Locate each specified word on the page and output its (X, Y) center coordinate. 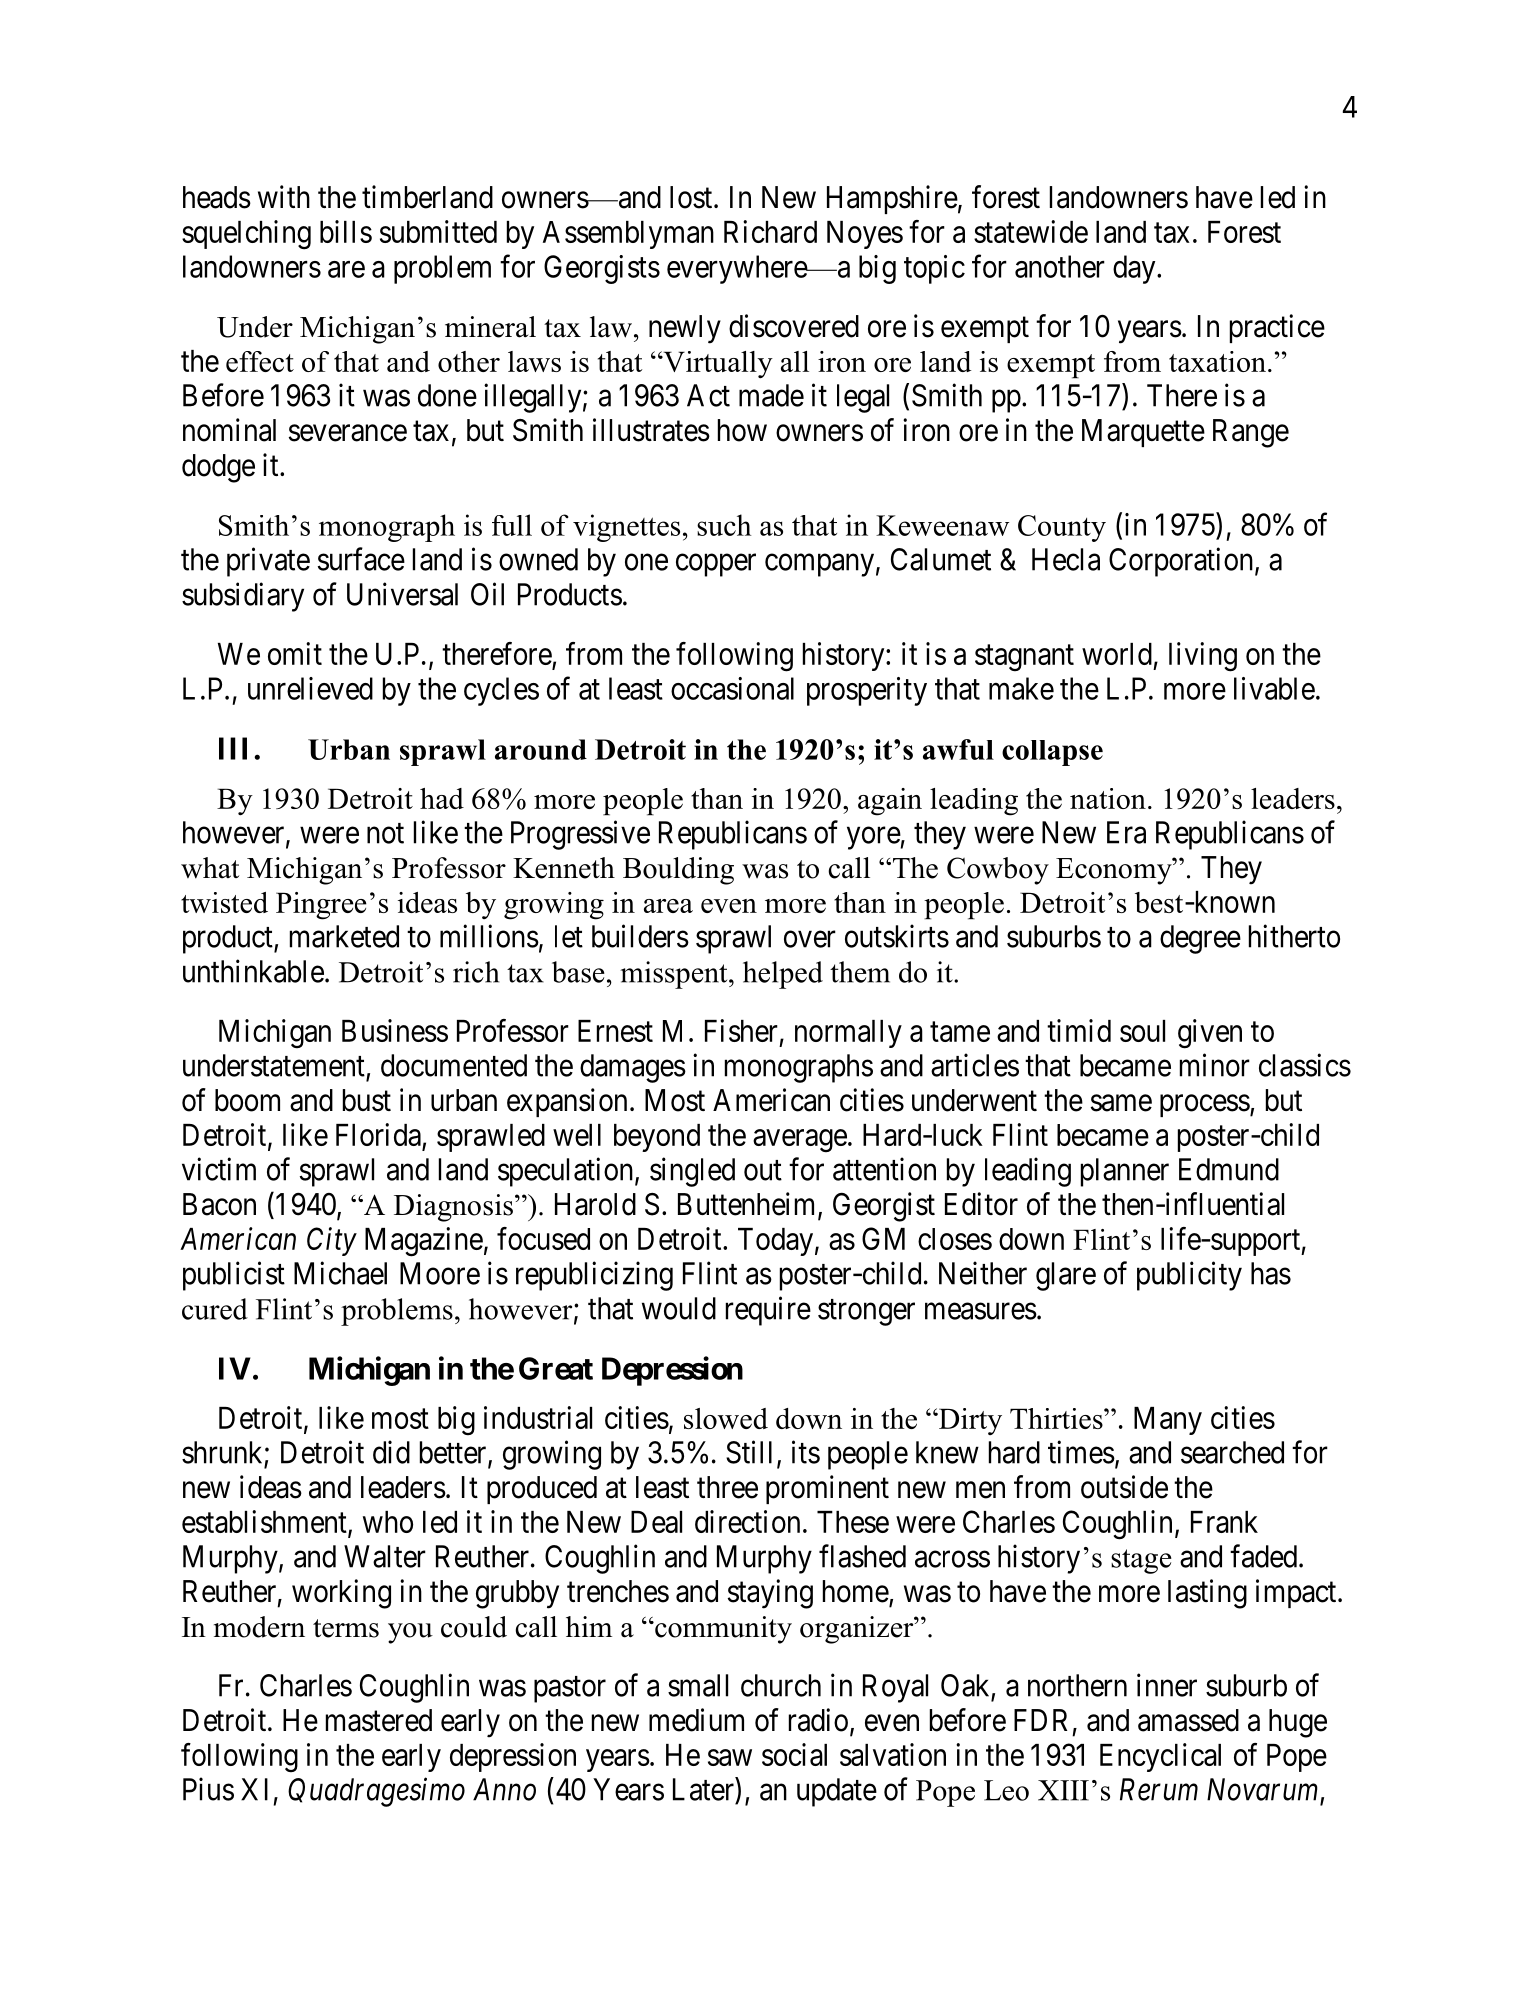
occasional (732, 688)
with (284, 196)
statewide (1031, 231)
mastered (379, 1720)
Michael (340, 1273)
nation (1108, 798)
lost (692, 197)
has (1271, 1273)
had (442, 798)
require (768, 1311)
